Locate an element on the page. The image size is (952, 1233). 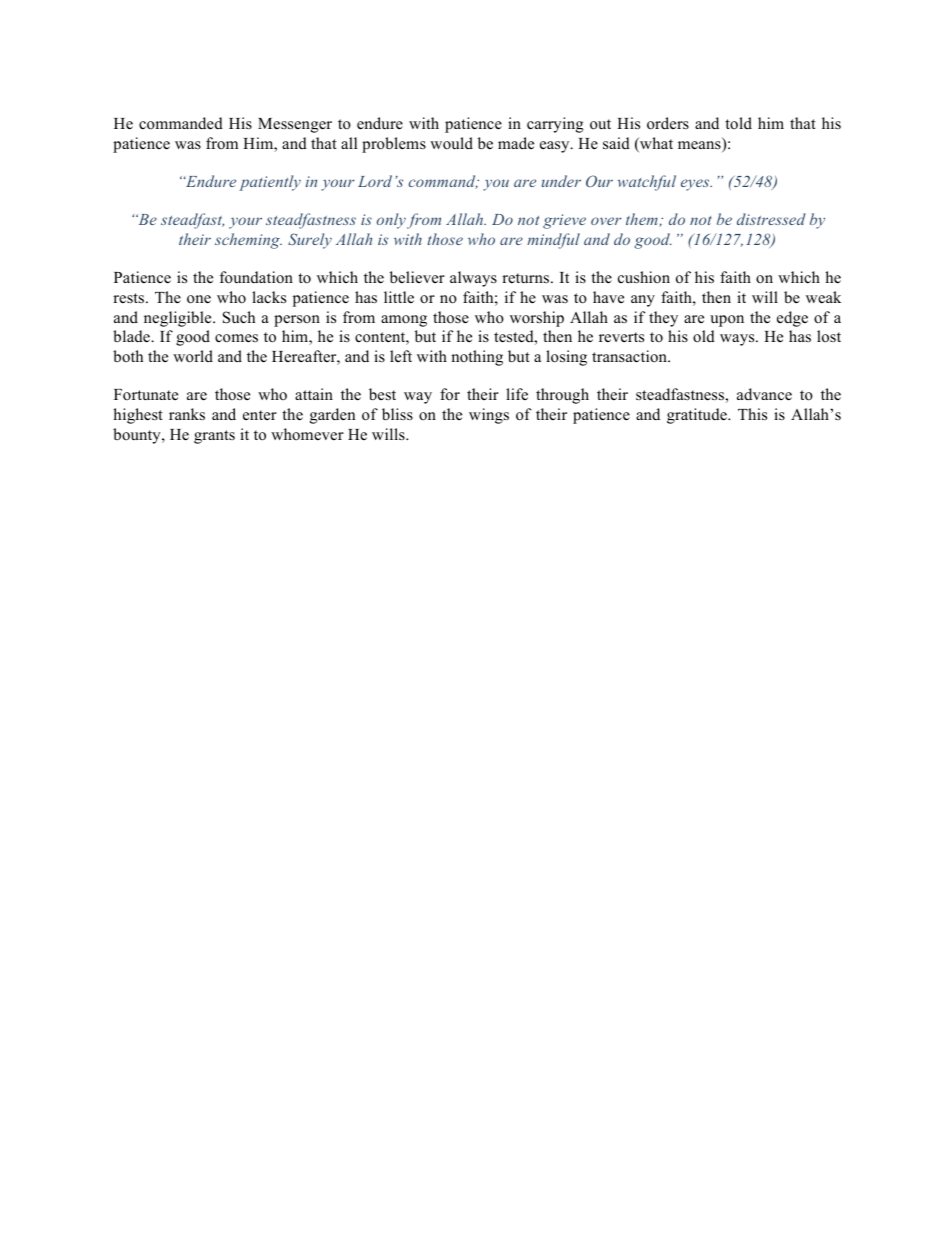
grants is located at coordinates (214, 437).
